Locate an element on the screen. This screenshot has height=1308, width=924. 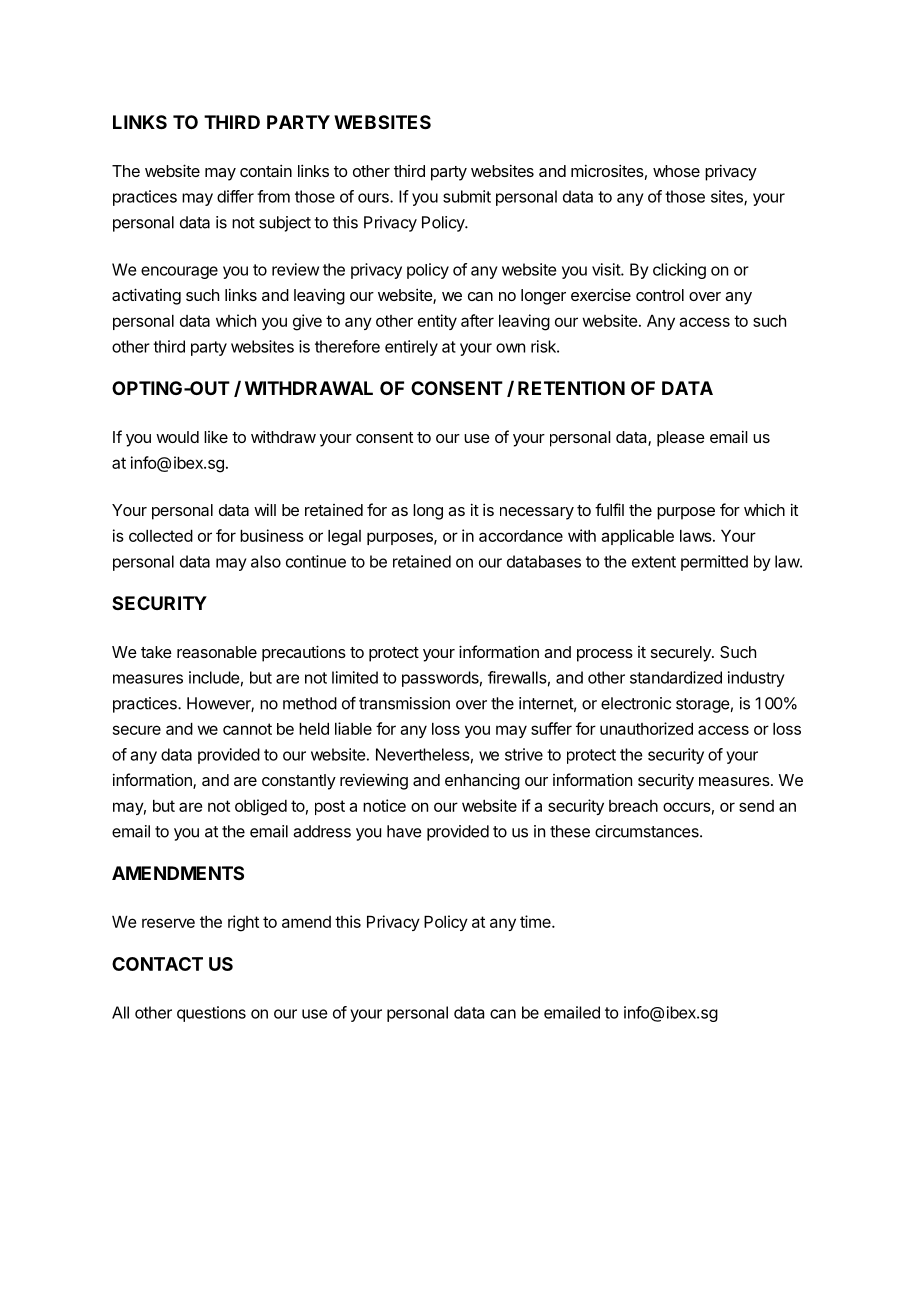
obliged is located at coordinates (261, 807).
